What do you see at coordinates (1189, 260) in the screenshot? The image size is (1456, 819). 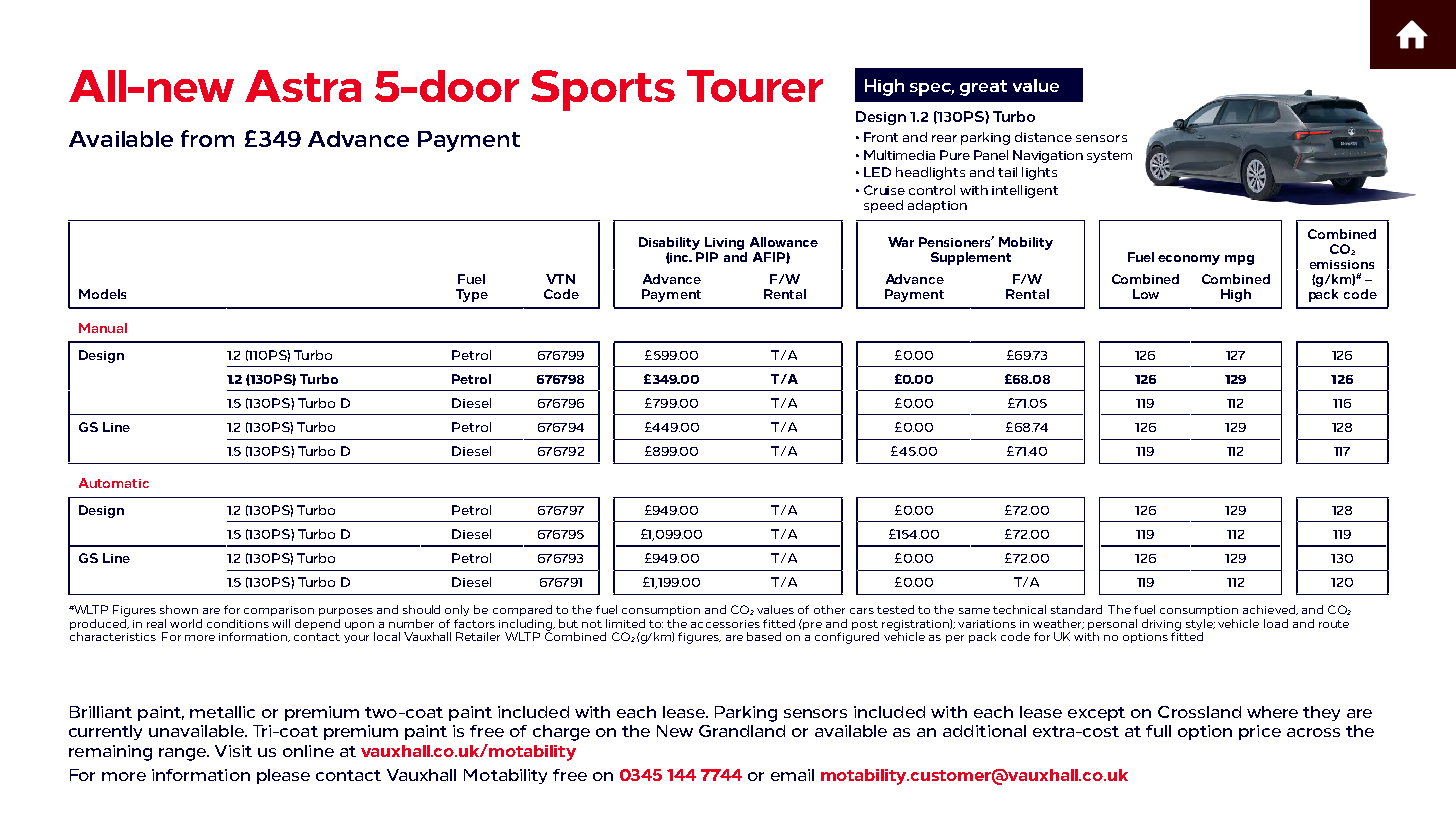 I see `economy` at bounding box center [1189, 260].
